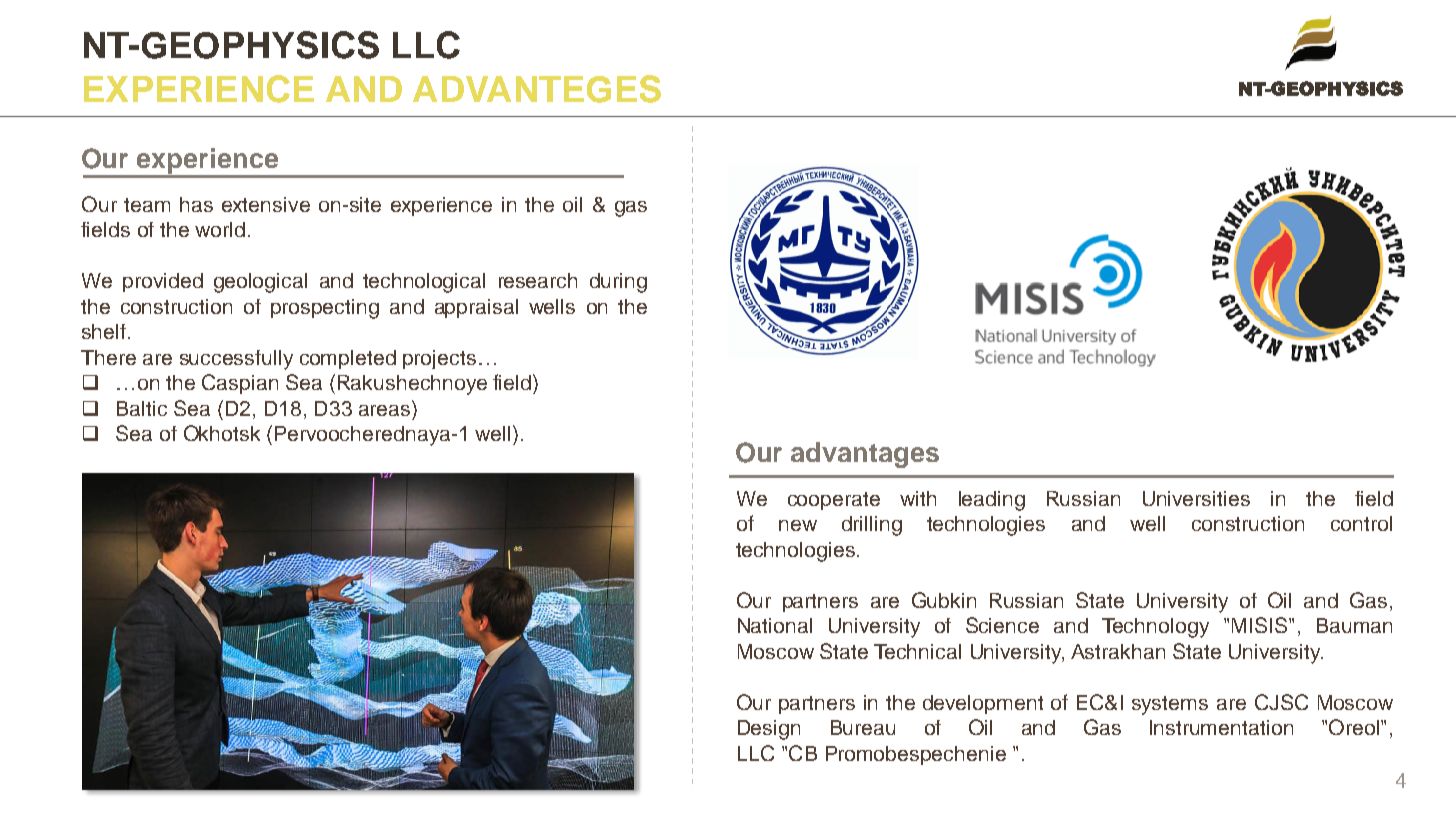  Describe the element at coordinates (240, 384) in the document. I see `Caspian` at that location.
